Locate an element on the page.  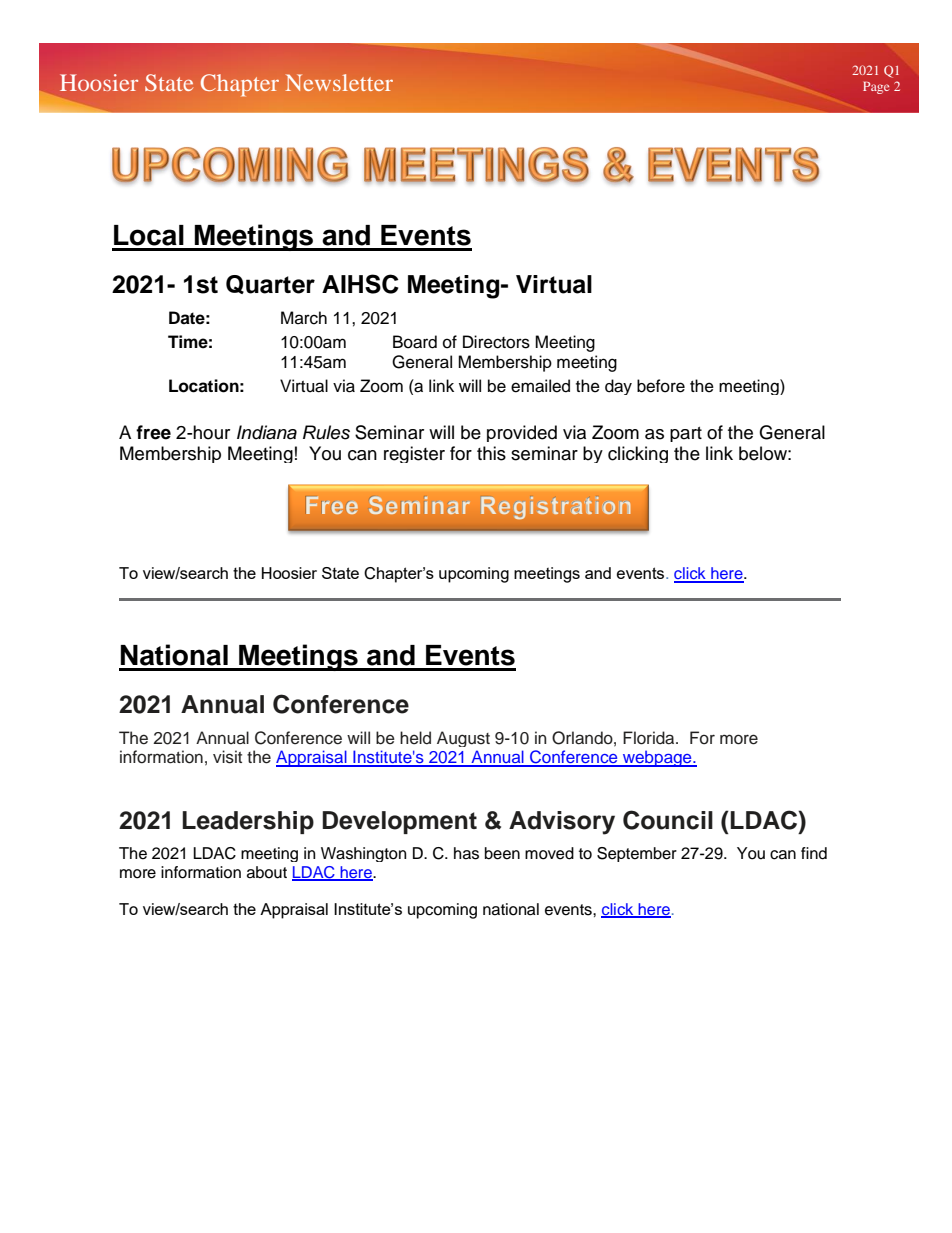
Florida is located at coordinates (650, 738).
